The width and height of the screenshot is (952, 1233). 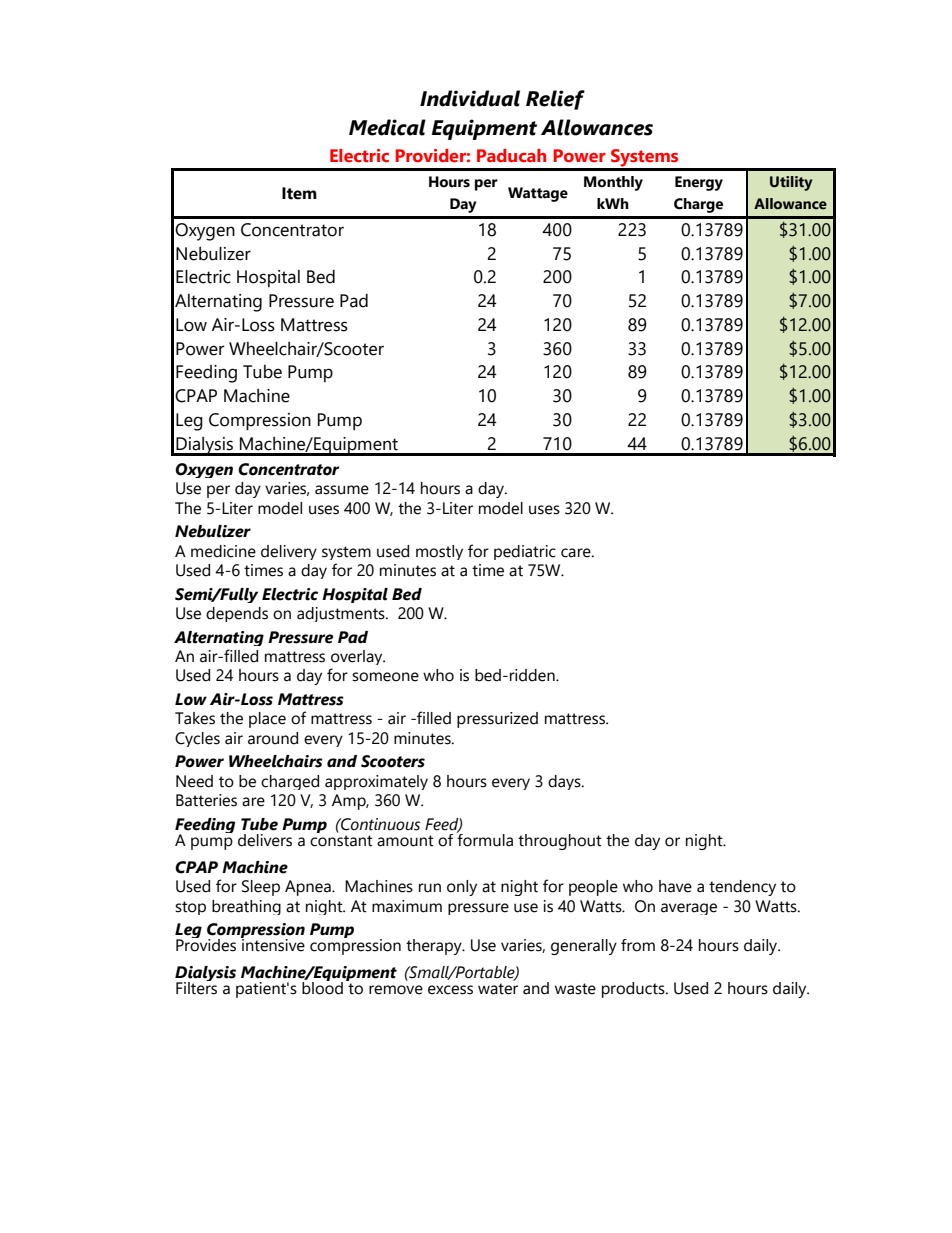 I want to click on Item, so click(x=299, y=193).
